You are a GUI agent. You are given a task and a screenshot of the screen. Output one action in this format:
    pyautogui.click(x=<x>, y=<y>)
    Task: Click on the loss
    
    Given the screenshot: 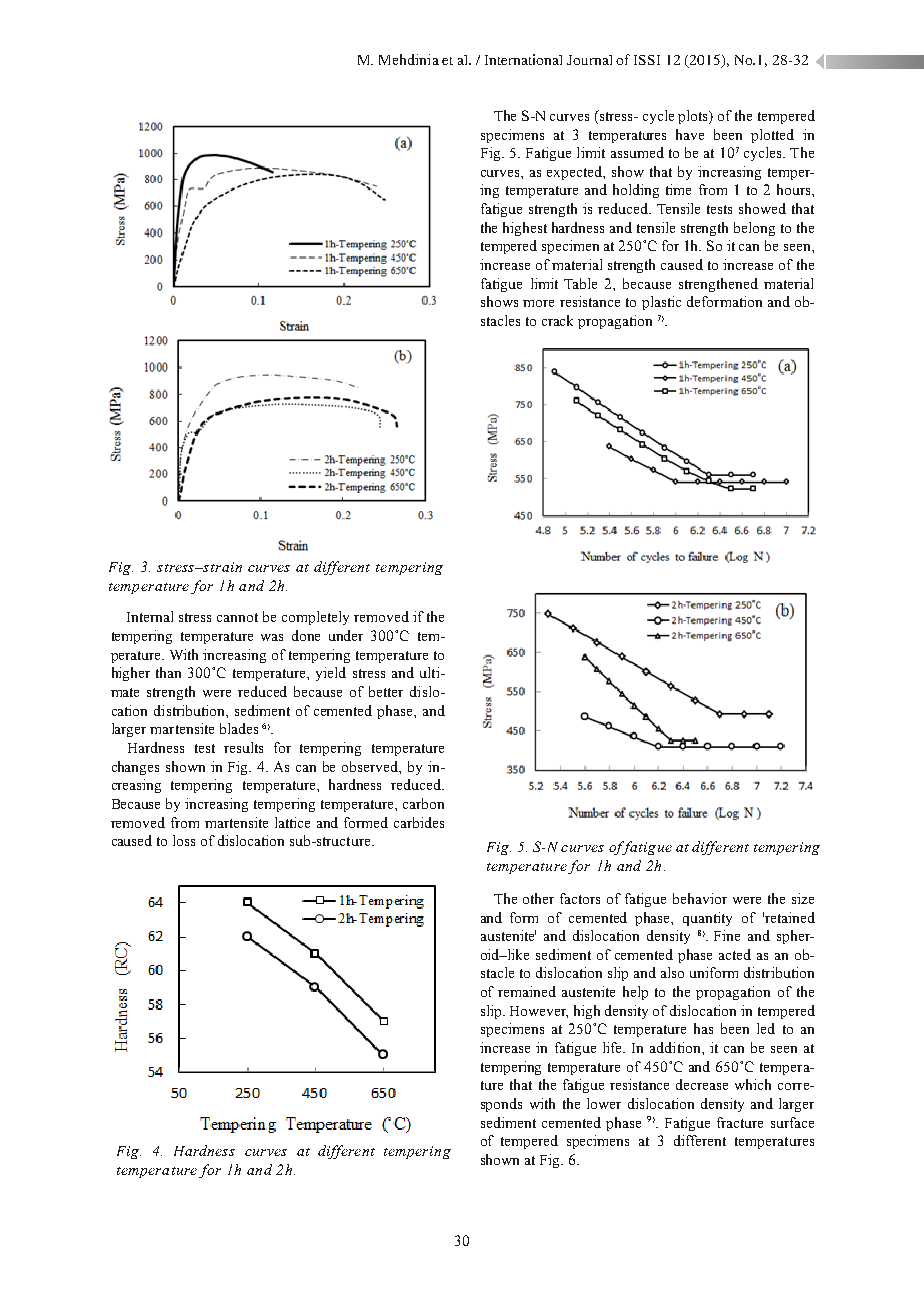 What is the action you would take?
    pyautogui.click(x=184, y=840)
